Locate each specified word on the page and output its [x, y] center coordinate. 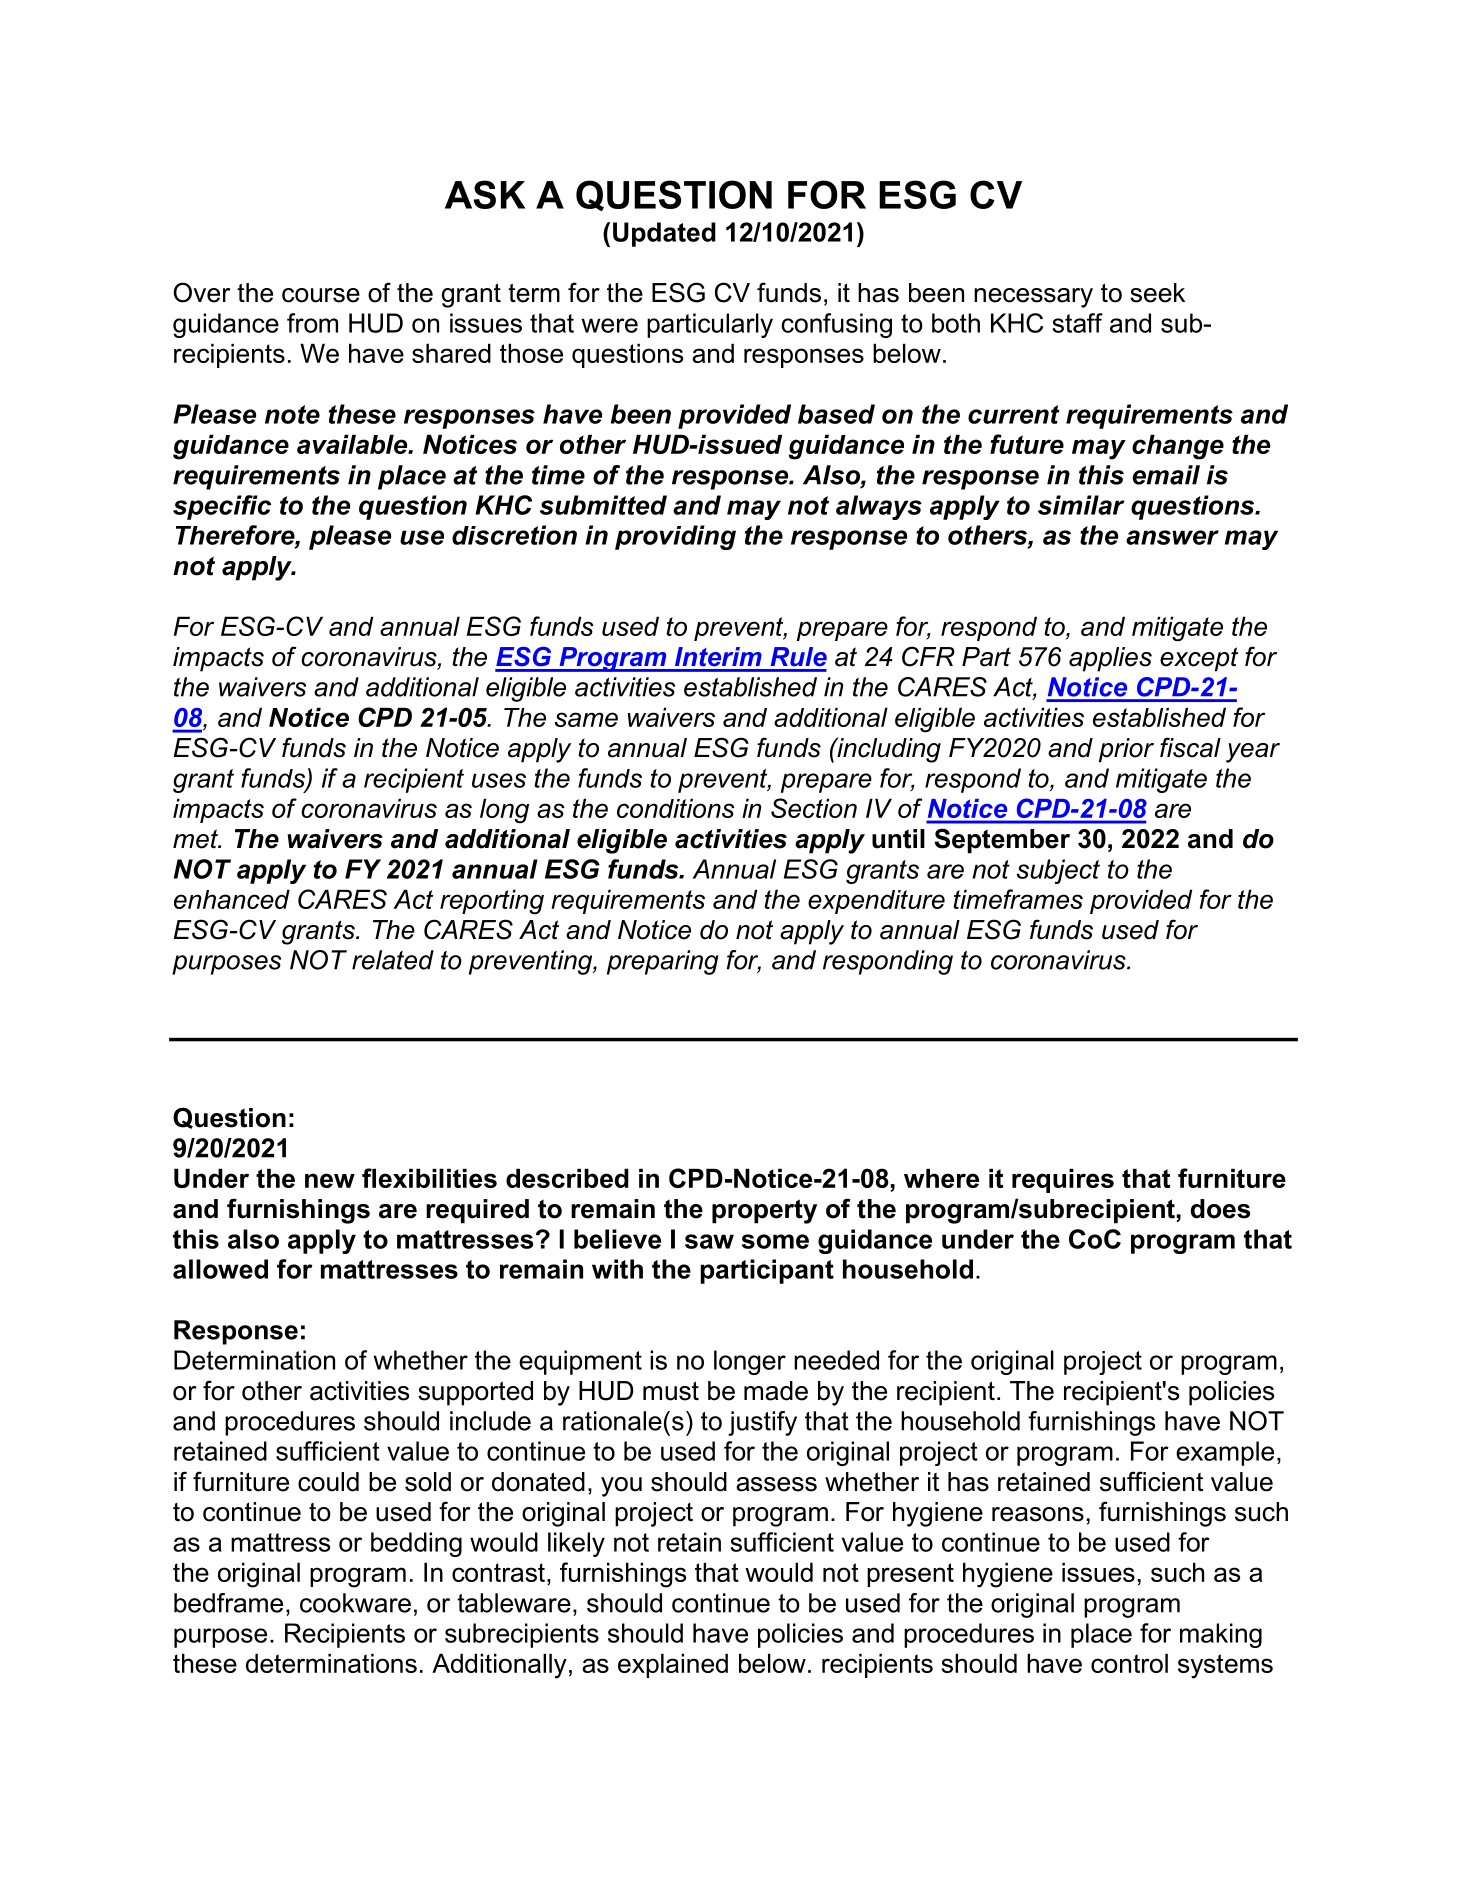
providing [675, 537]
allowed [220, 1269]
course [321, 295]
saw [709, 1241]
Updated [664, 234]
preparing [663, 962]
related [393, 960]
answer [1172, 537]
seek [1157, 293]
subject [1058, 871]
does [1220, 1209]
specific [222, 507]
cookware [355, 1603]
